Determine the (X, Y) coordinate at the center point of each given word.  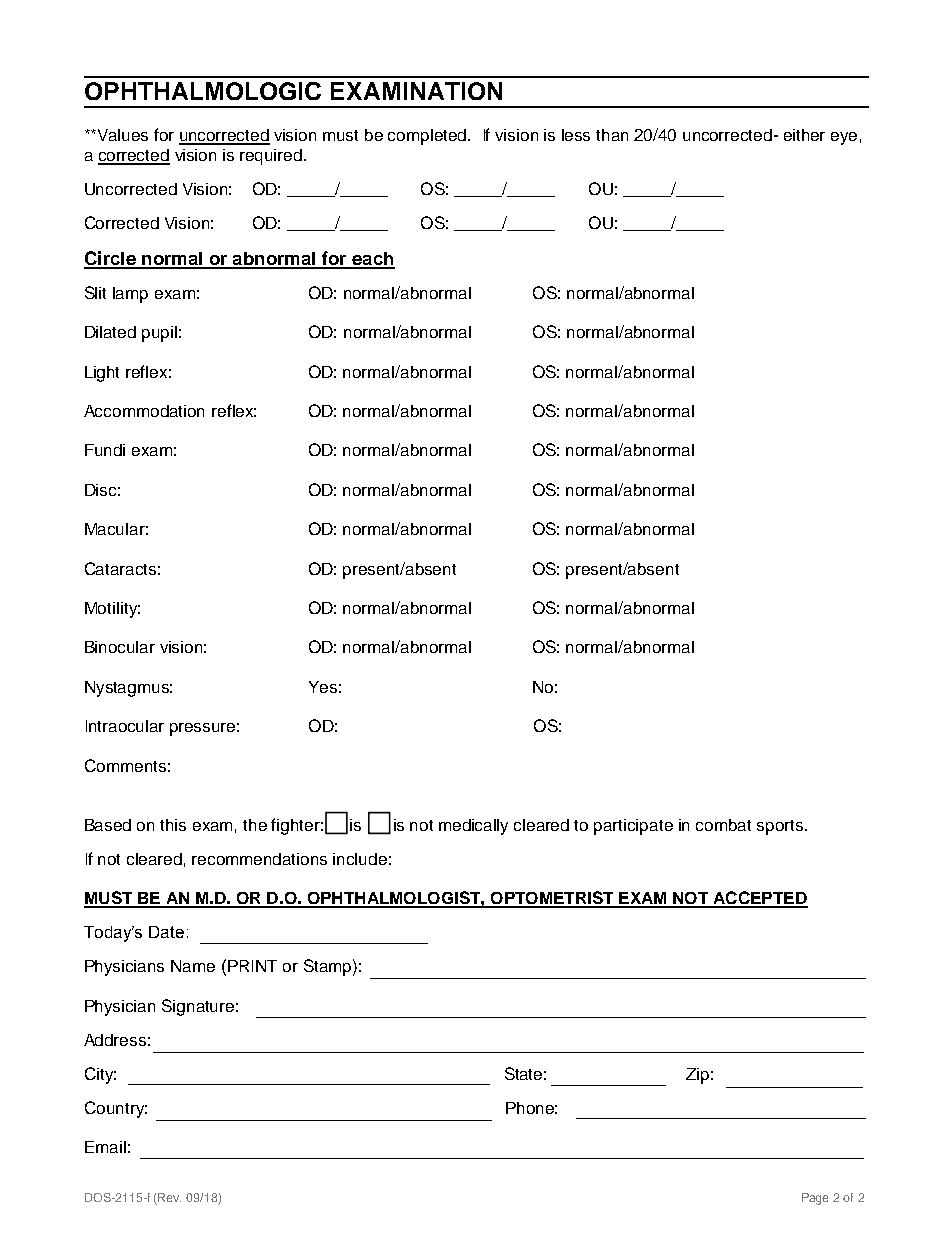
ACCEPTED (759, 899)
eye (844, 138)
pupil (159, 334)
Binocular (120, 647)
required (271, 157)
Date (166, 932)
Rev (169, 1197)
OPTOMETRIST (552, 899)
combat (723, 825)
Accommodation (144, 411)
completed (428, 137)
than (612, 135)
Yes (323, 687)
